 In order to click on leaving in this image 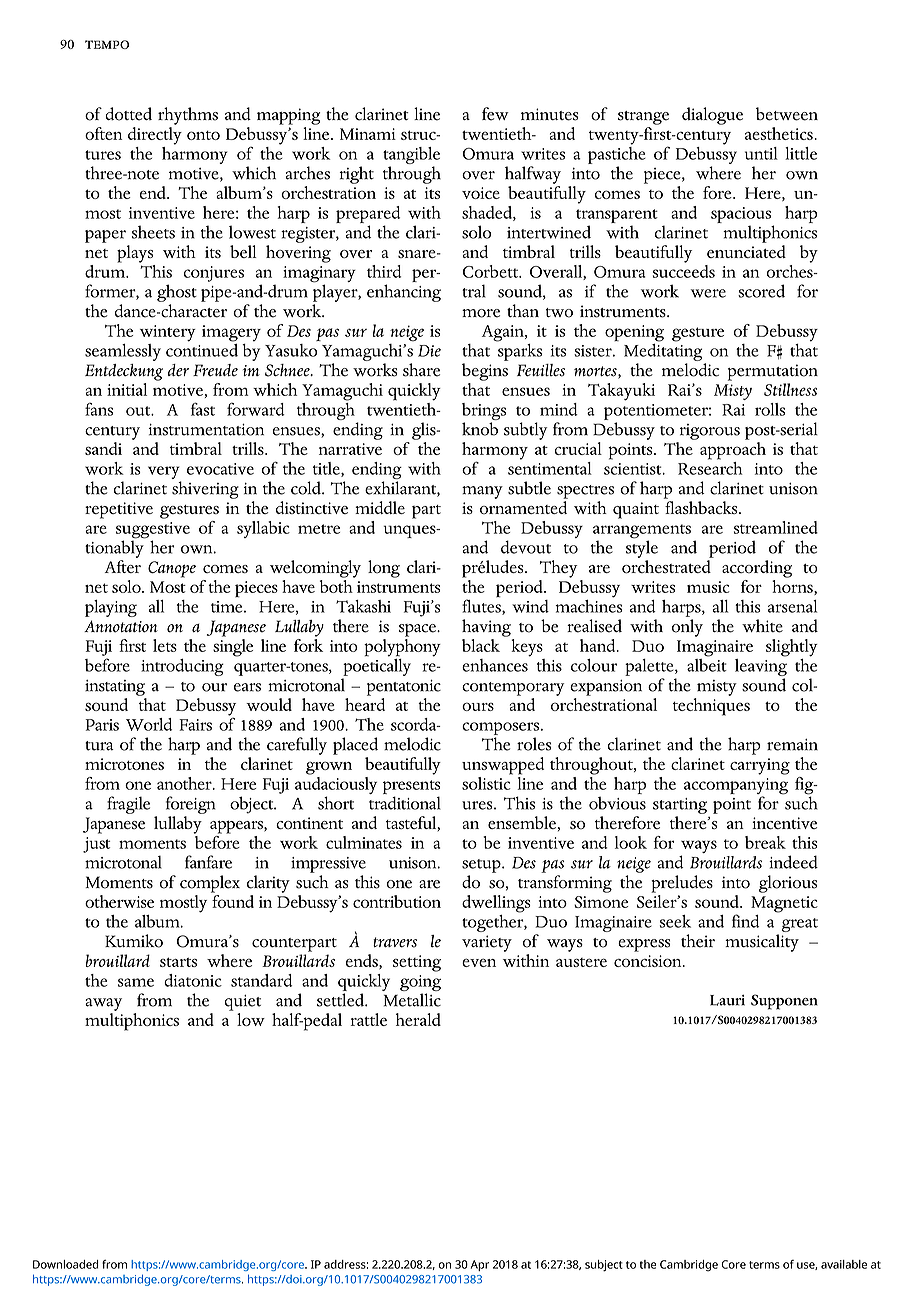, I will do `click(761, 666)`.
